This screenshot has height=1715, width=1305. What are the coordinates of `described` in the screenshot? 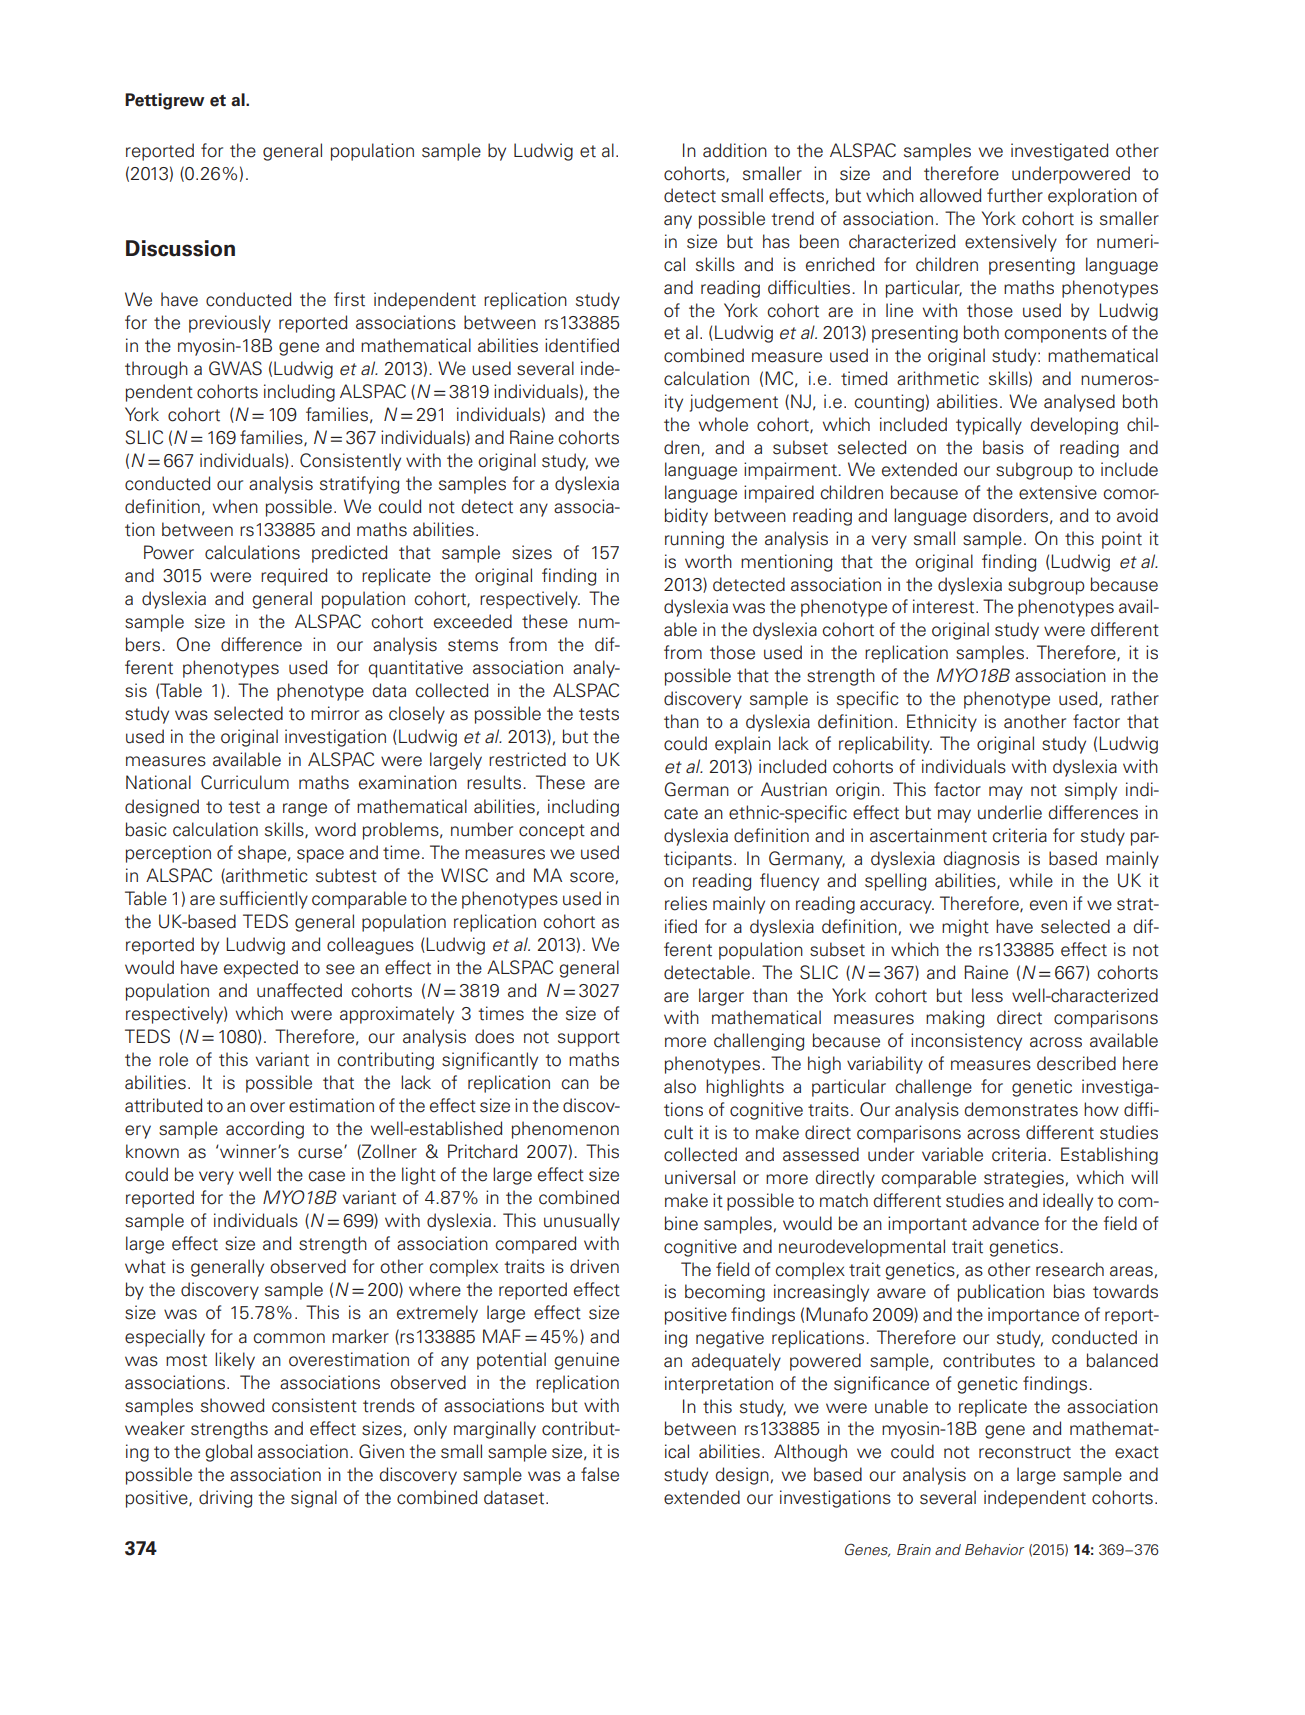 It's located at (1076, 1063).
